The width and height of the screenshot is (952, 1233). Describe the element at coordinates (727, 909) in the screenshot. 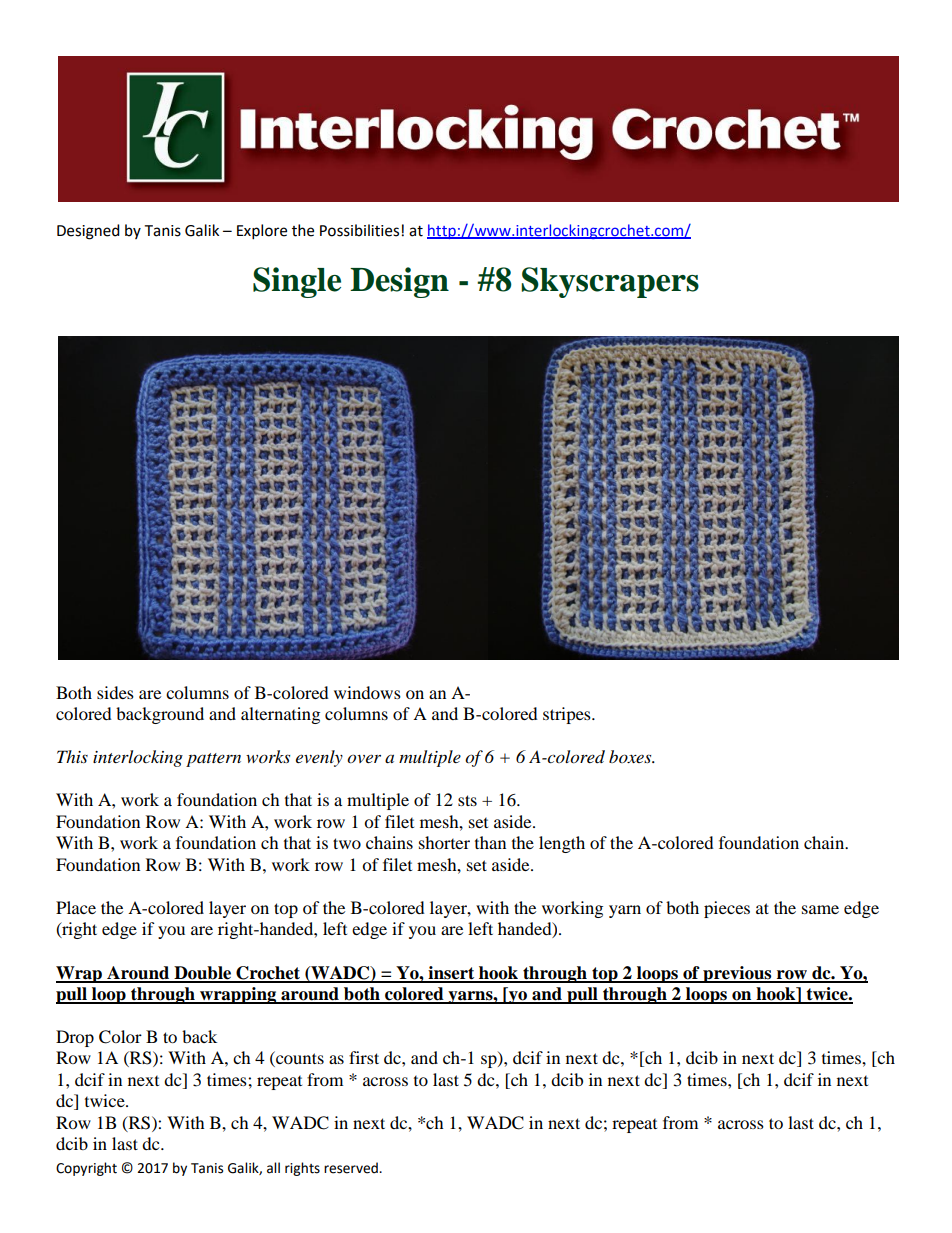

I see `pieces` at that location.
